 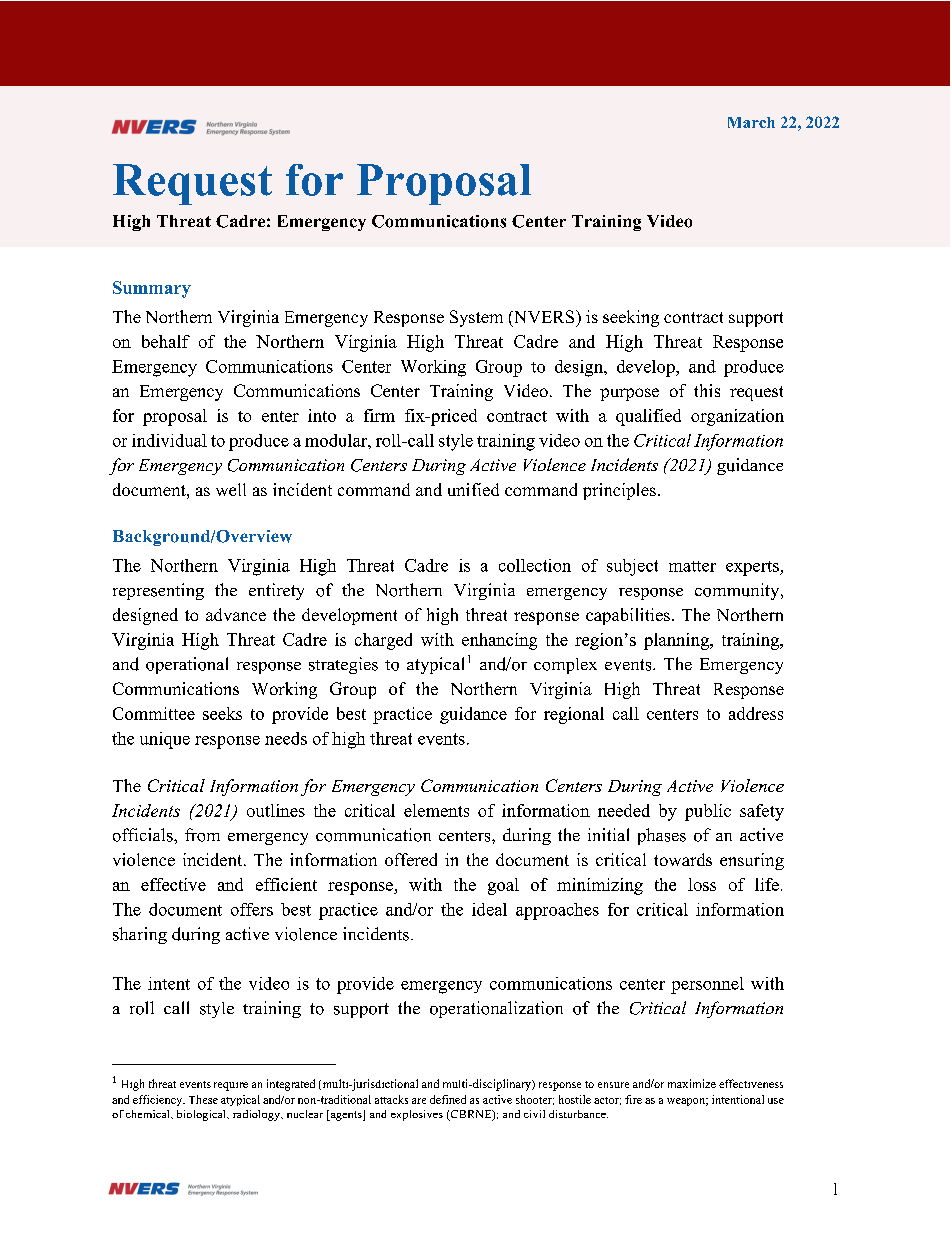 I want to click on well, so click(x=231, y=489).
